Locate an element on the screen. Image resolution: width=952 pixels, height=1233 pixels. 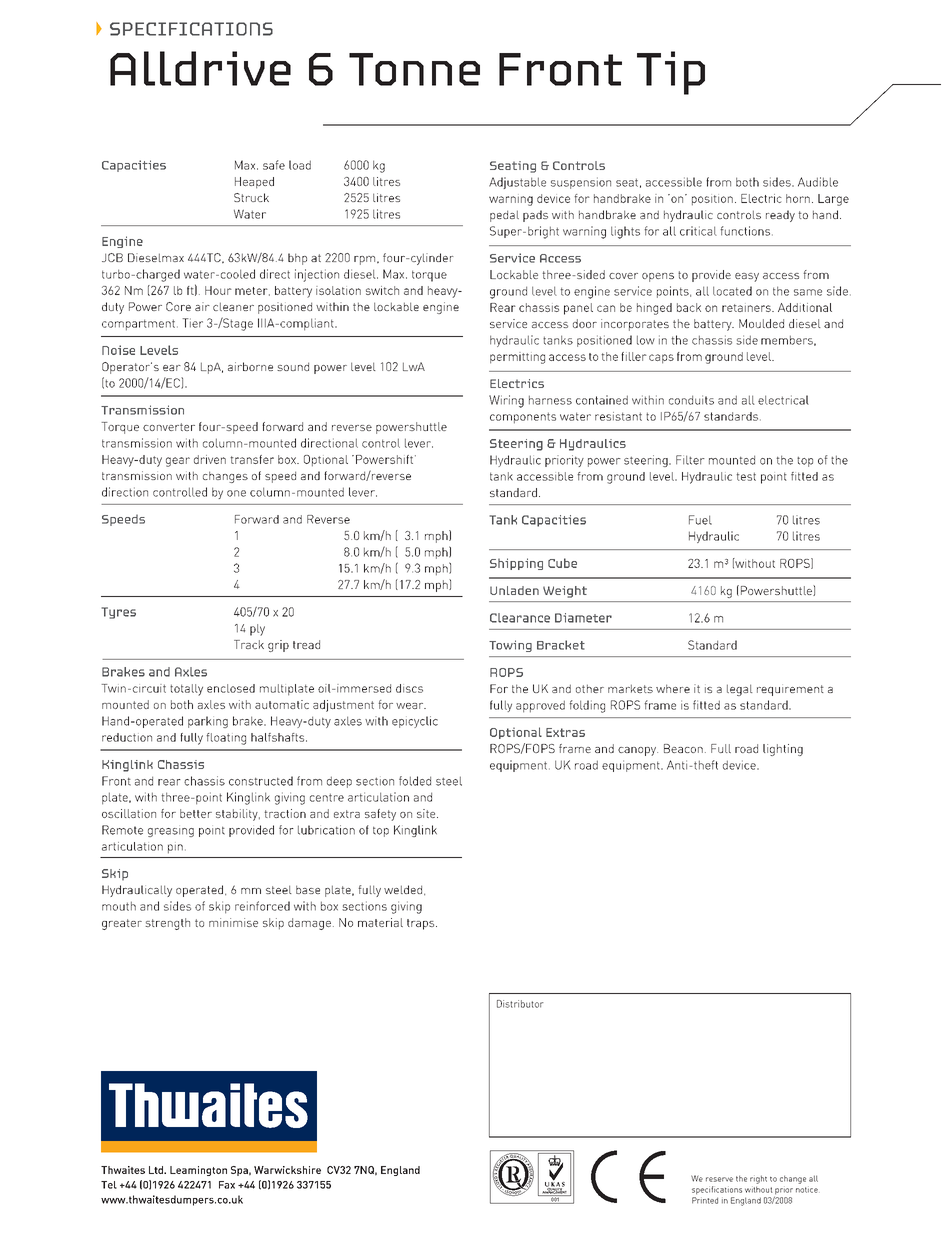
Heaped is located at coordinates (254, 183).
